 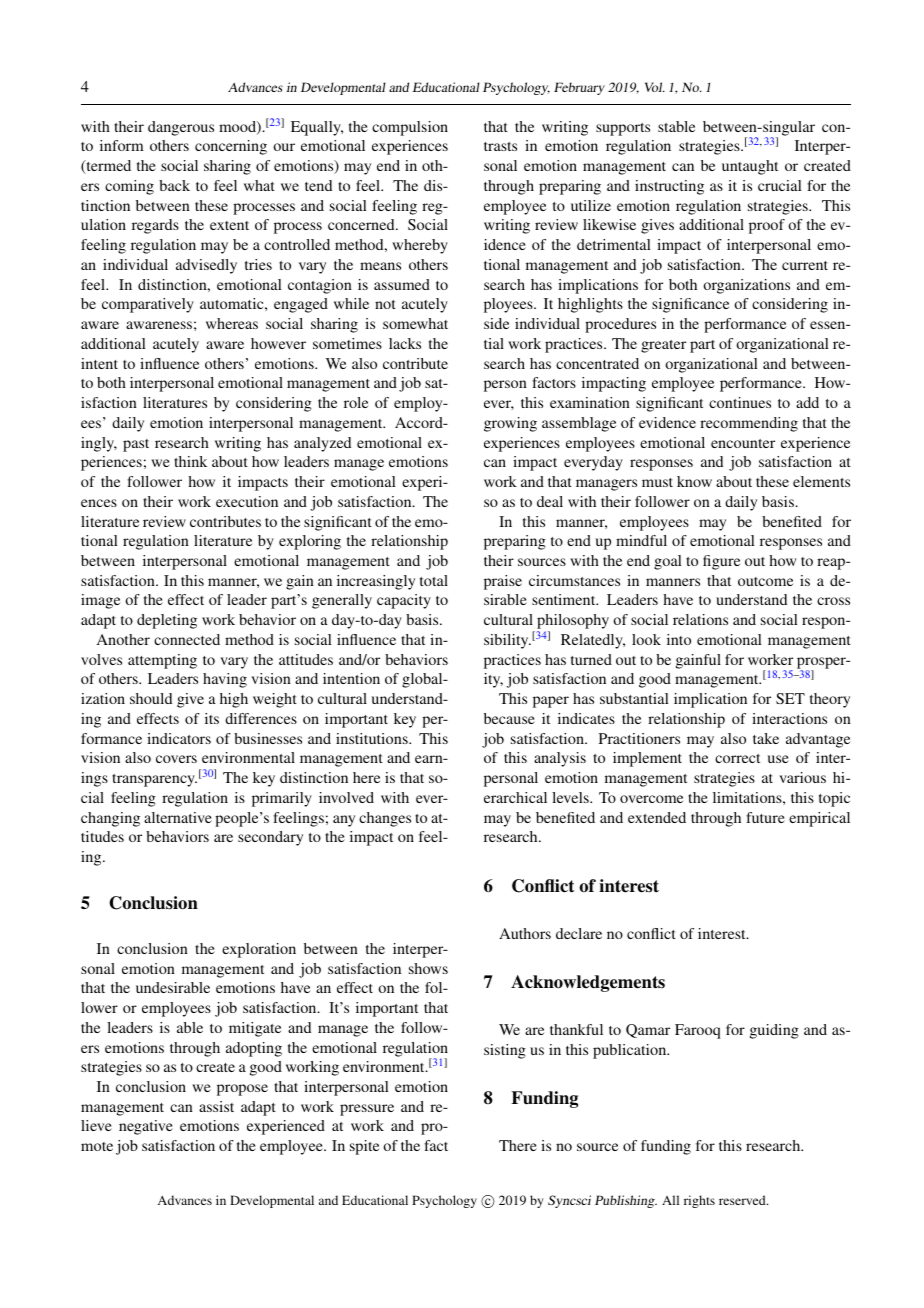 What do you see at coordinates (743, 1200) in the page?
I see `reserved` at bounding box center [743, 1200].
